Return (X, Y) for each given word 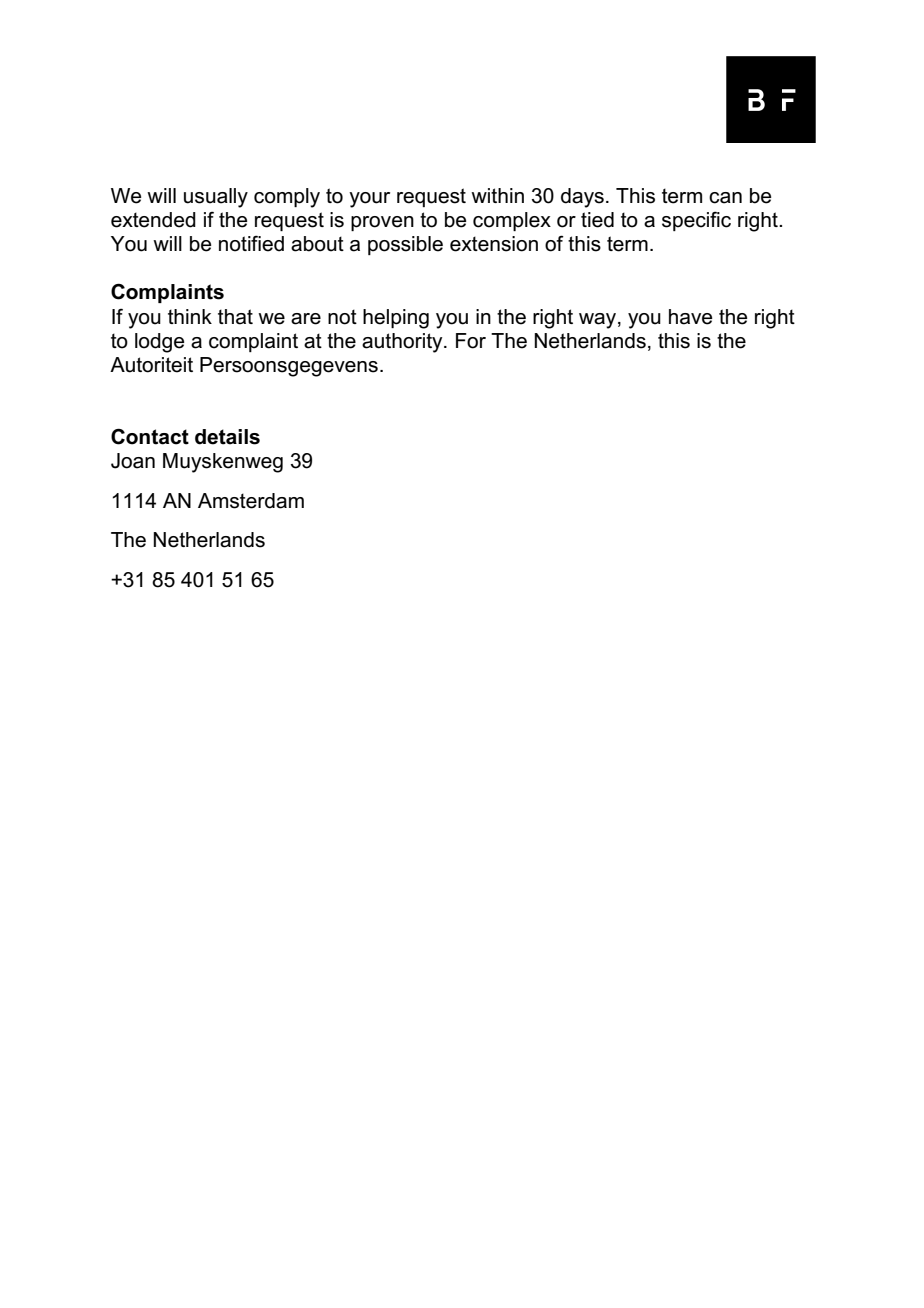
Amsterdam (251, 501)
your (369, 200)
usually (216, 198)
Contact (150, 436)
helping (396, 319)
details (227, 437)
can (725, 198)
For (471, 341)
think (190, 316)
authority (403, 343)
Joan (133, 461)
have (690, 317)
